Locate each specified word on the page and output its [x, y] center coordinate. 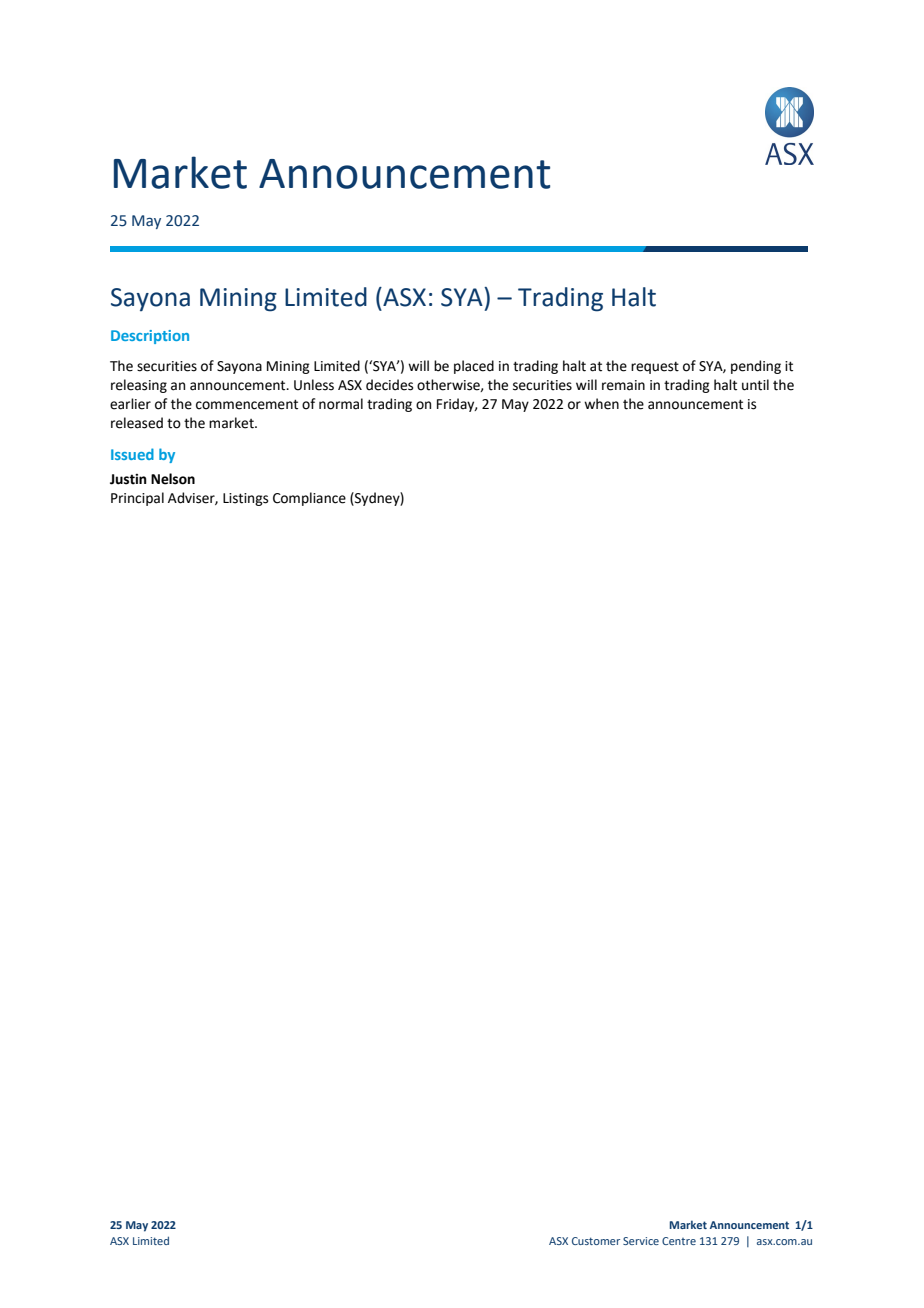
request [655, 367]
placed [474, 367]
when [601, 404]
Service [641, 1241]
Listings [245, 499]
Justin [128, 479]
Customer [596, 1241]
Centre [679, 1241]
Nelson [173, 479]
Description [150, 337]
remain [623, 385]
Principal [137, 499]
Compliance [309, 499]
